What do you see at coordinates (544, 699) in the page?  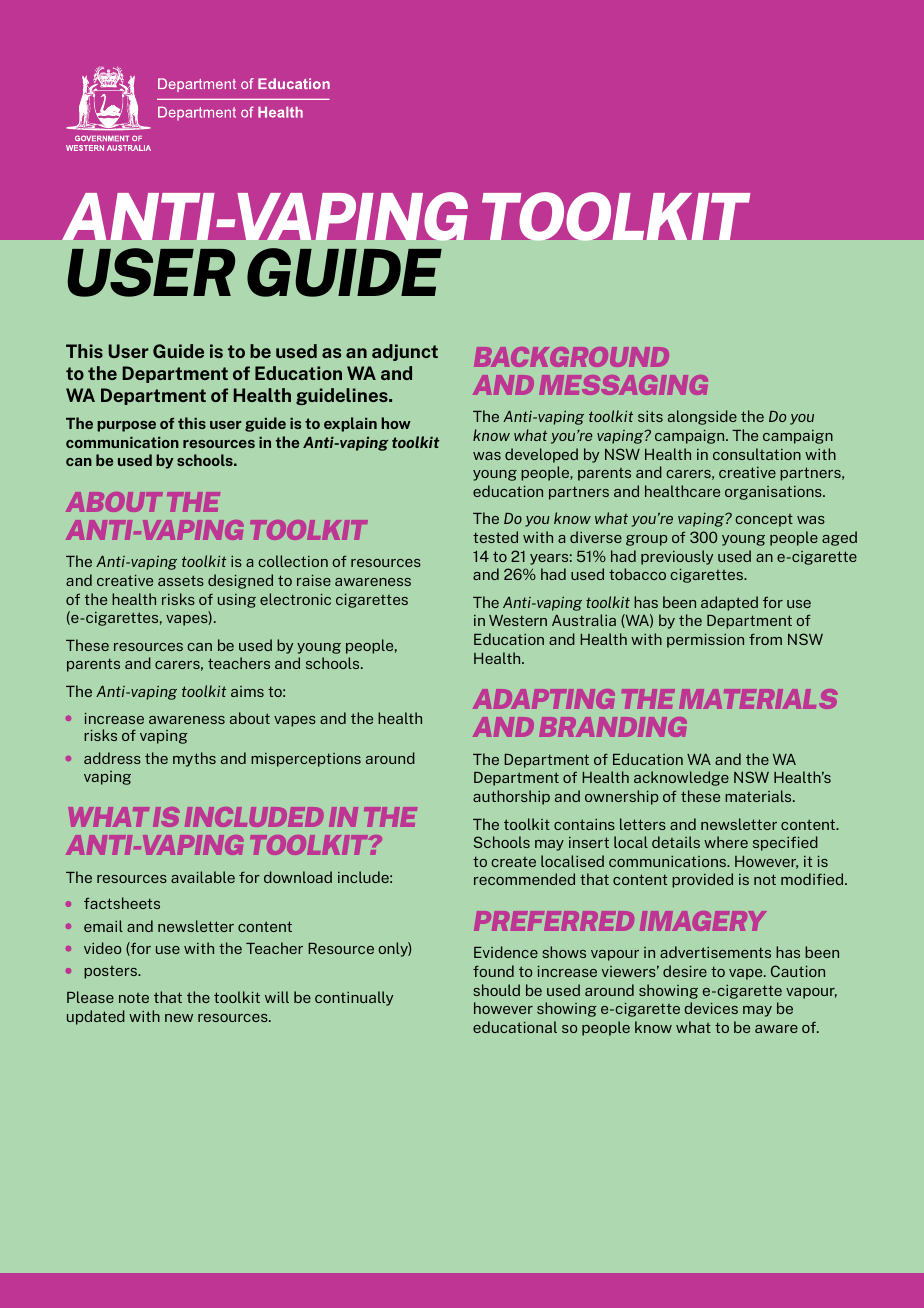 I see `ADAPTING` at bounding box center [544, 699].
